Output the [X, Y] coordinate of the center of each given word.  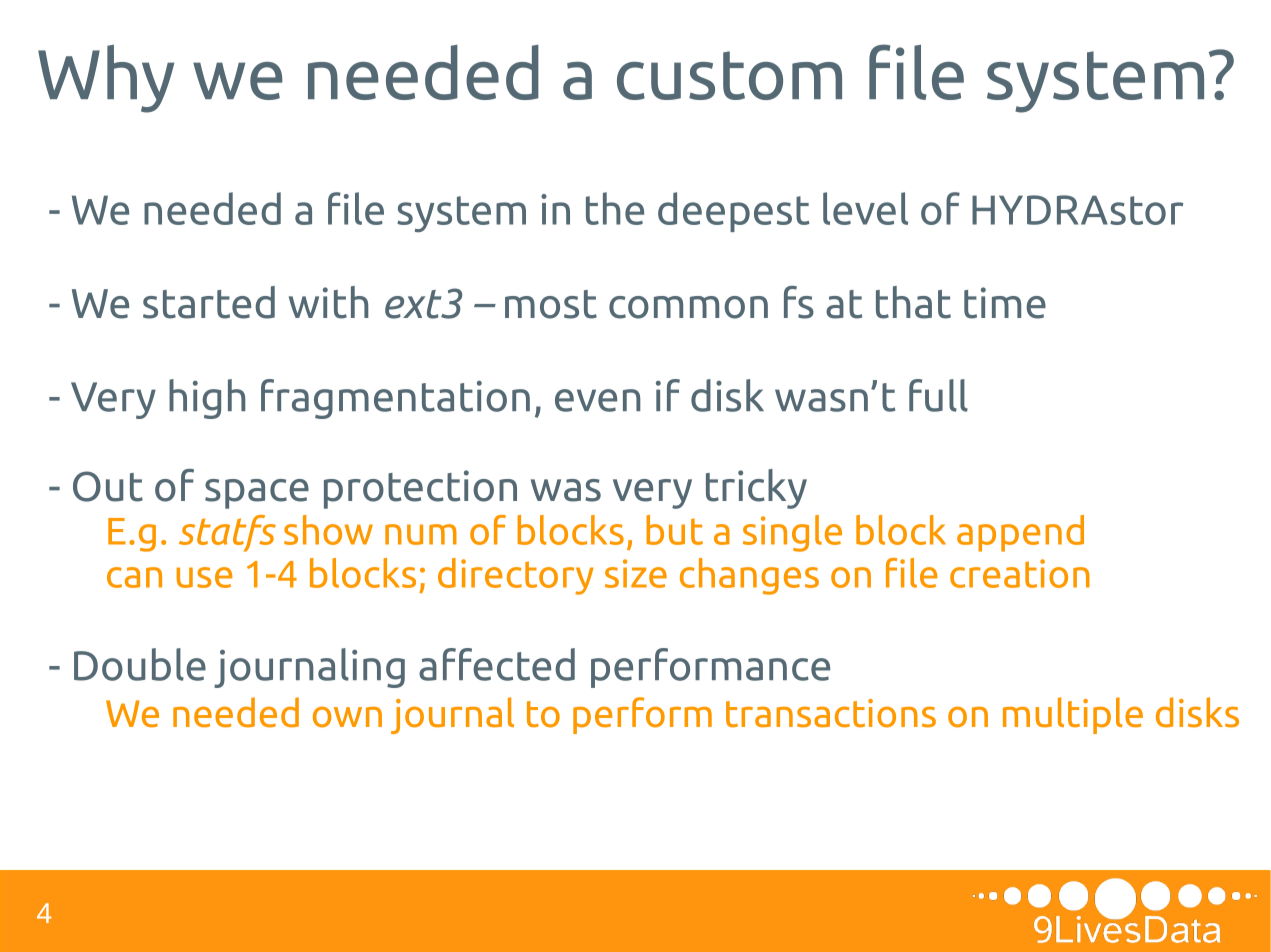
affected [497, 664]
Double [140, 664]
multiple [1073, 715]
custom [729, 75]
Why [106, 79]
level [865, 208]
